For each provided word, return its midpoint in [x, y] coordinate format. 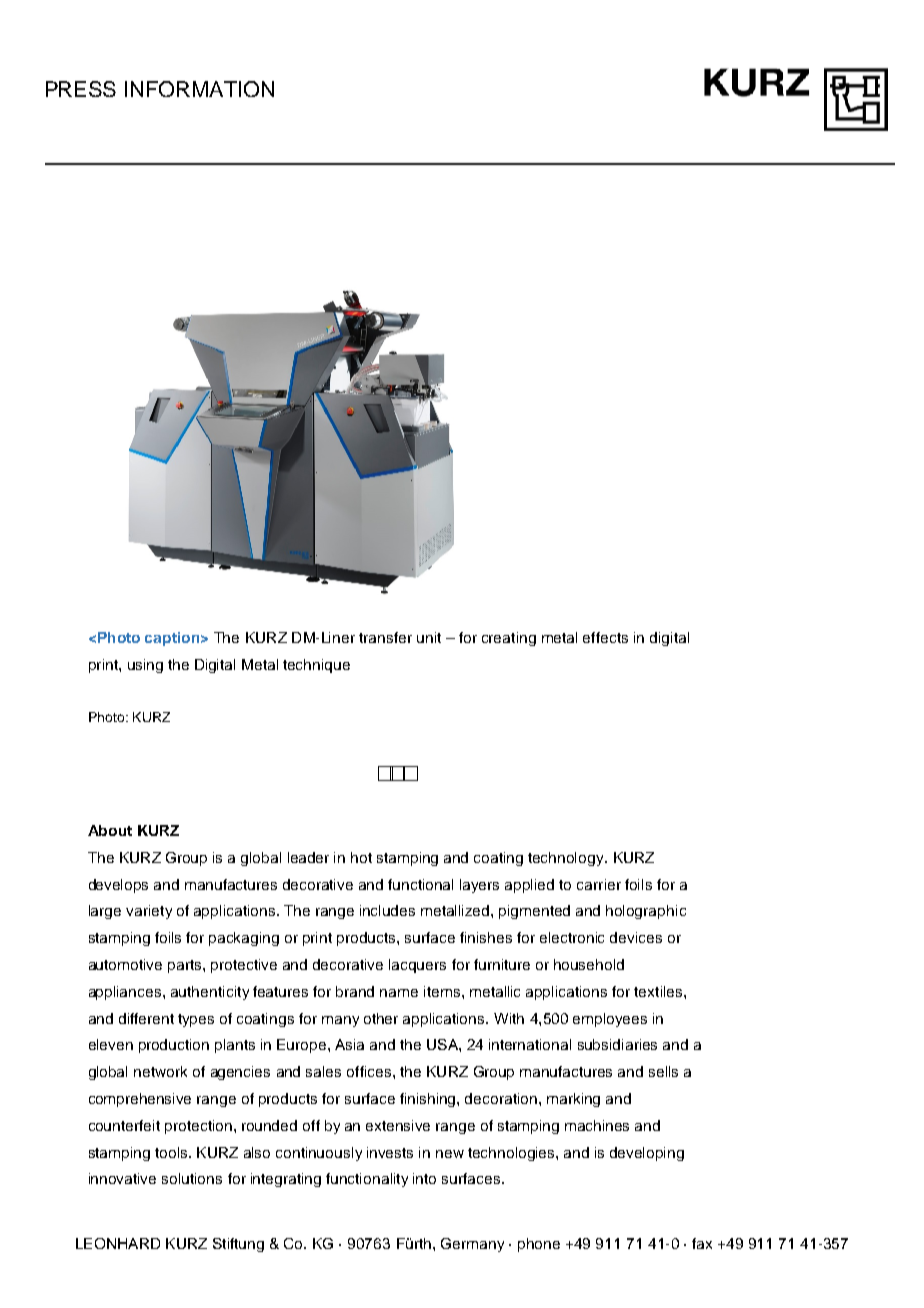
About [110, 830]
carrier [599, 884]
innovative [122, 1178]
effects [605, 637]
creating [509, 639]
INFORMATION [199, 89]
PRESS [81, 89]
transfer [385, 637]
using [145, 666]
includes [387, 910]
